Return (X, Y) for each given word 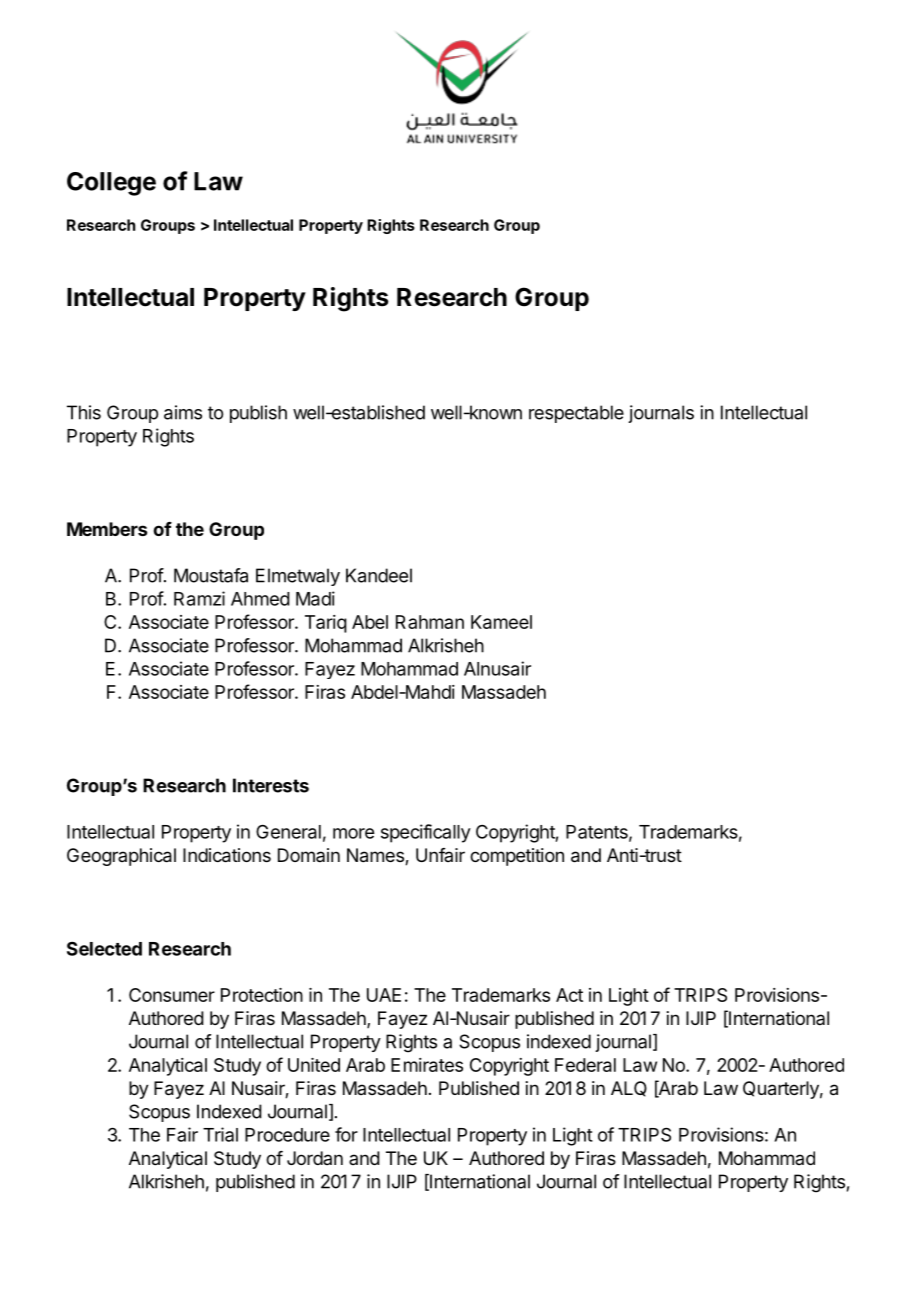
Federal (585, 1065)
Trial (220, 1134)
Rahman (430, 622)
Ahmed (260, 599)
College (111, 184)
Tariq (326, 624)
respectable (576, 414)
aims (183, 412)
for (346, 1134)
